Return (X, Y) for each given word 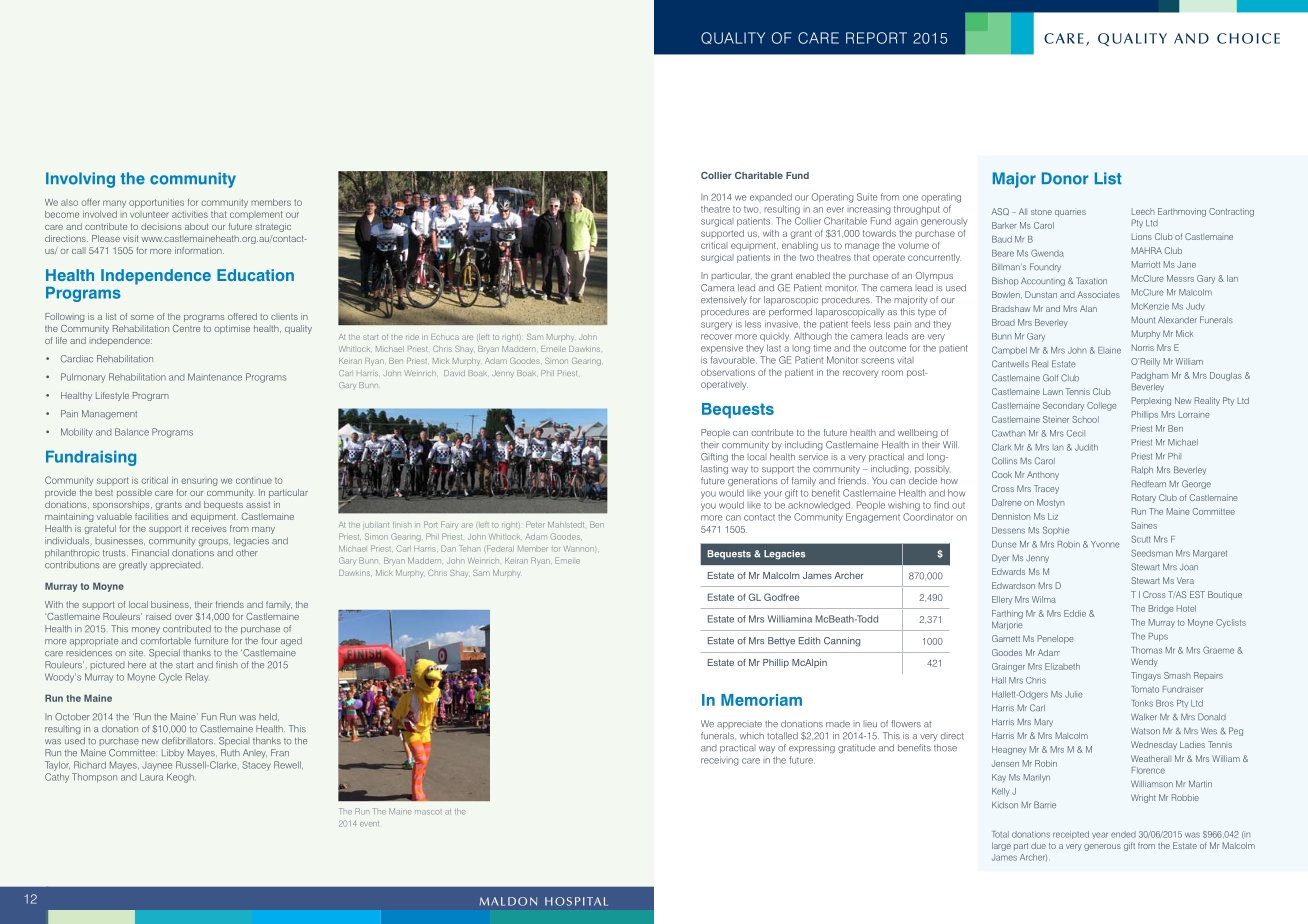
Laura (151, 777)
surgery (716, 326)
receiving (720, 761)
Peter (535, 524)
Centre (186, 328)
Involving (80, 180)
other (247, 553)
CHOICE (1248, 38)
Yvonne (1105, 544)
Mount (1143, 320)
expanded (771, 197)
